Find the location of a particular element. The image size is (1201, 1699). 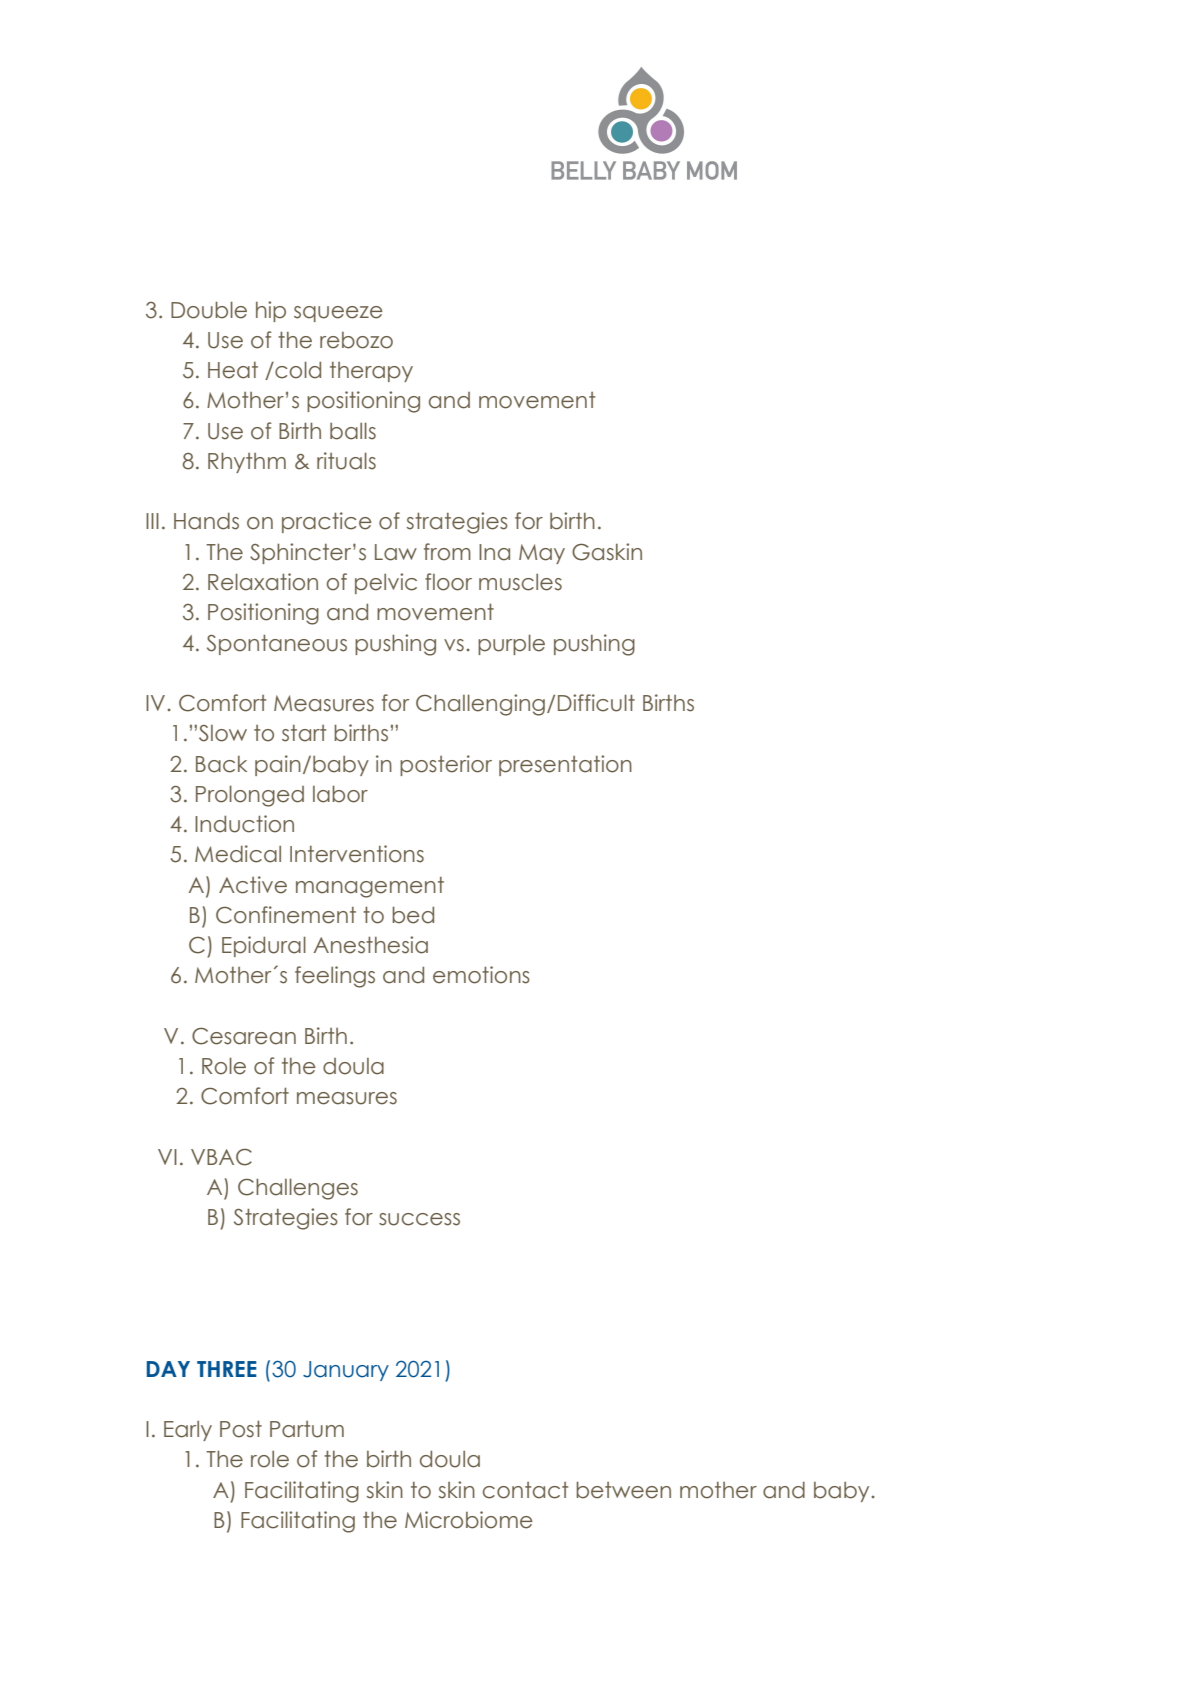

purple is located at coordinates (511, 644).
